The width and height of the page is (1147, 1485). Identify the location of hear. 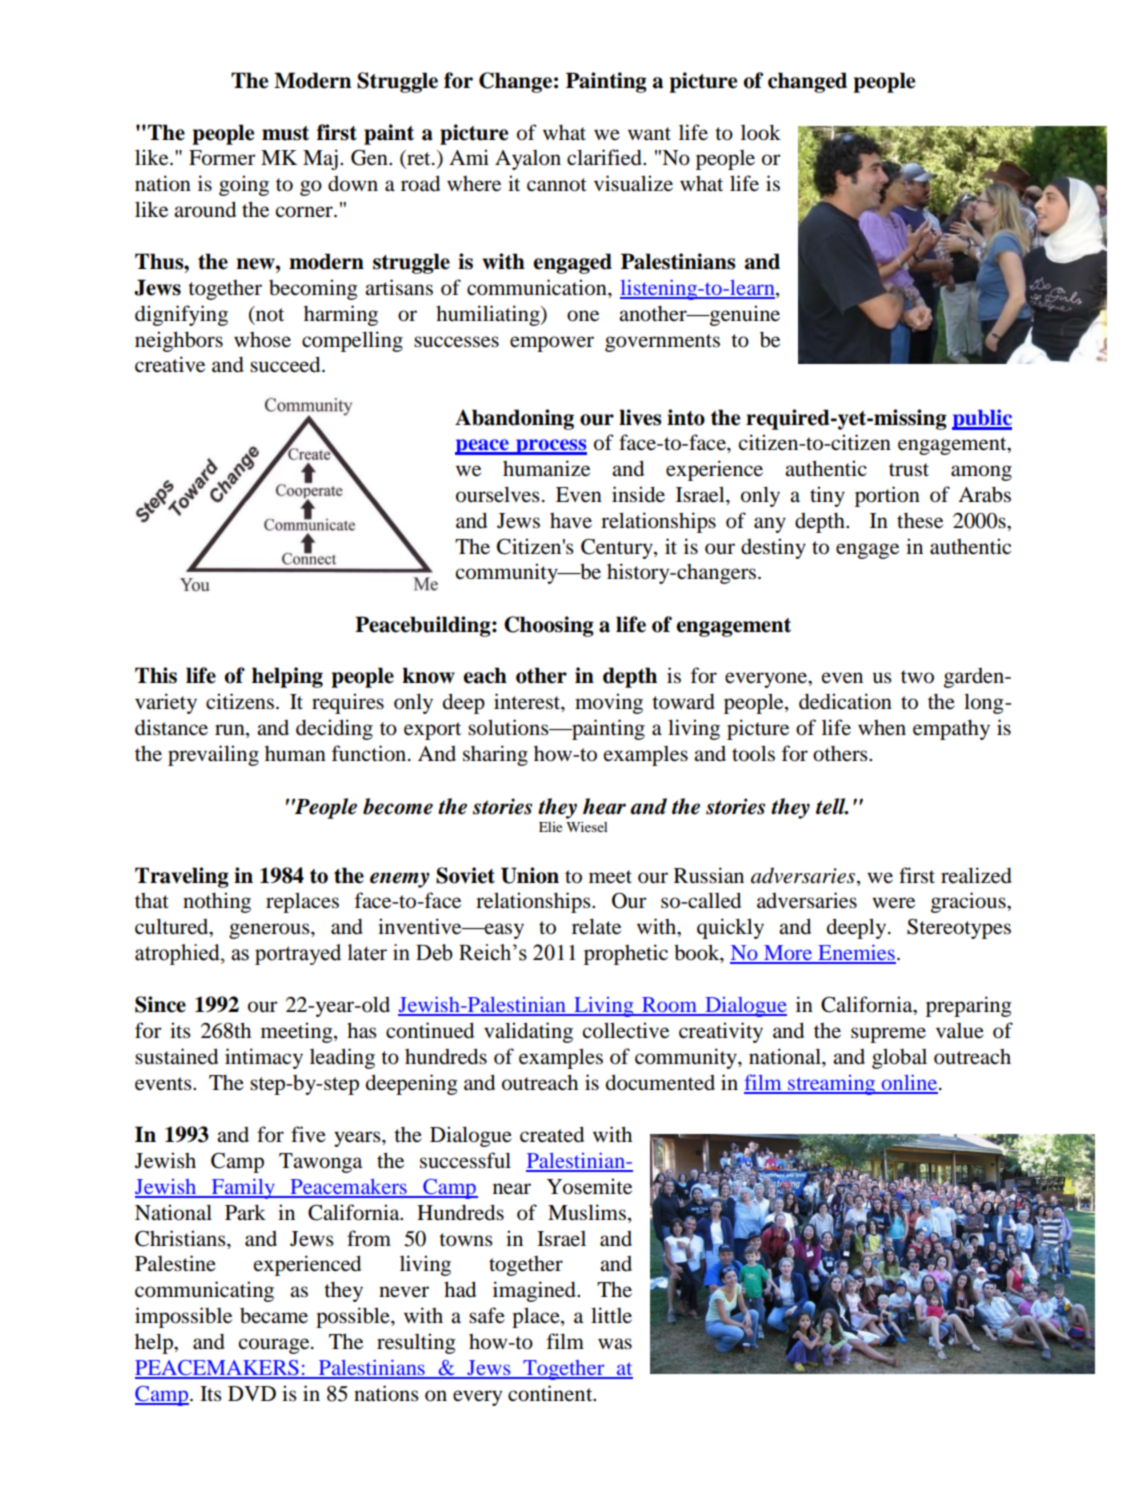
(604, 806).
